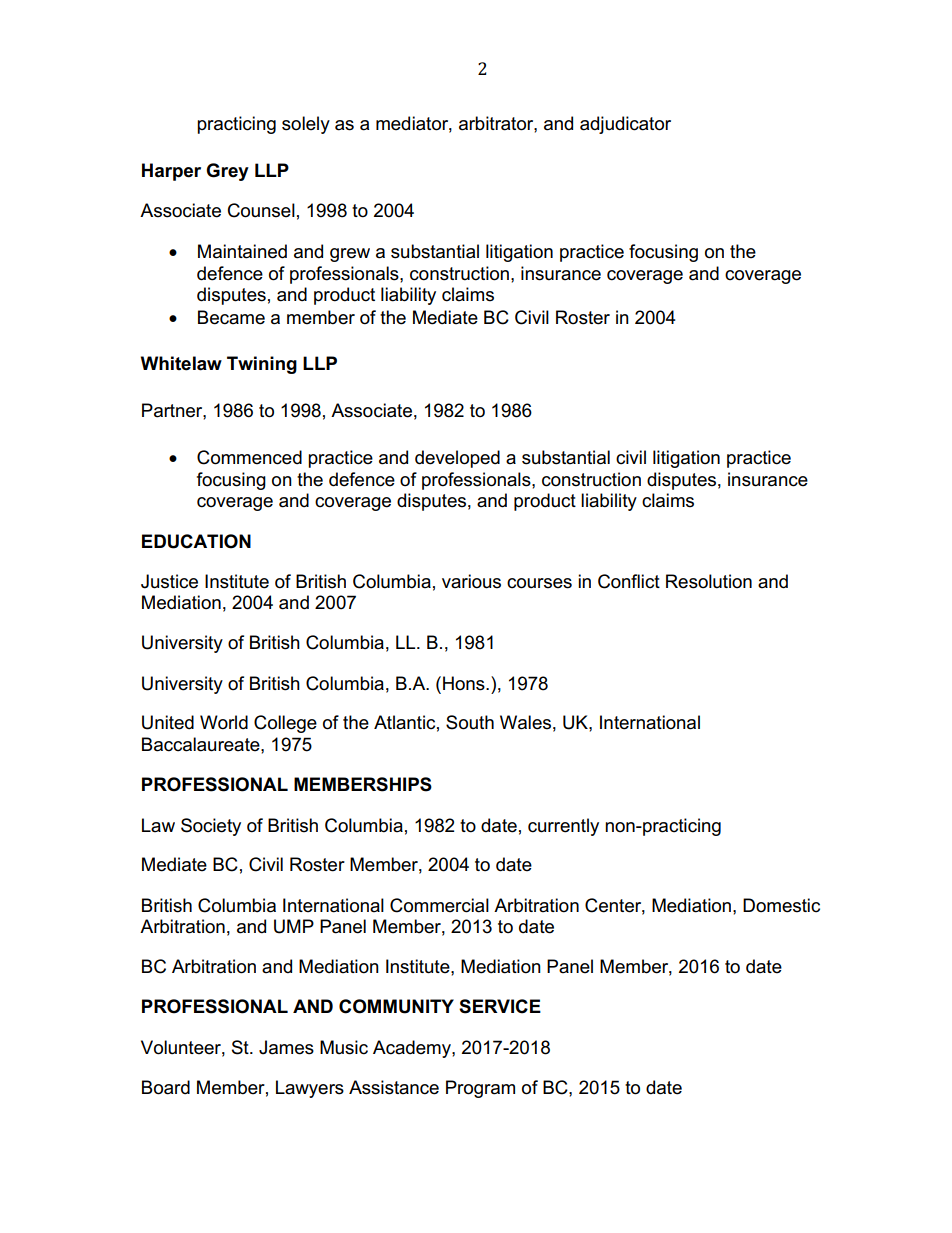 The image size is (952, 1233). Describe the element at coordinates (227, 172) in the screenshot. I see `Grey` at that location.
